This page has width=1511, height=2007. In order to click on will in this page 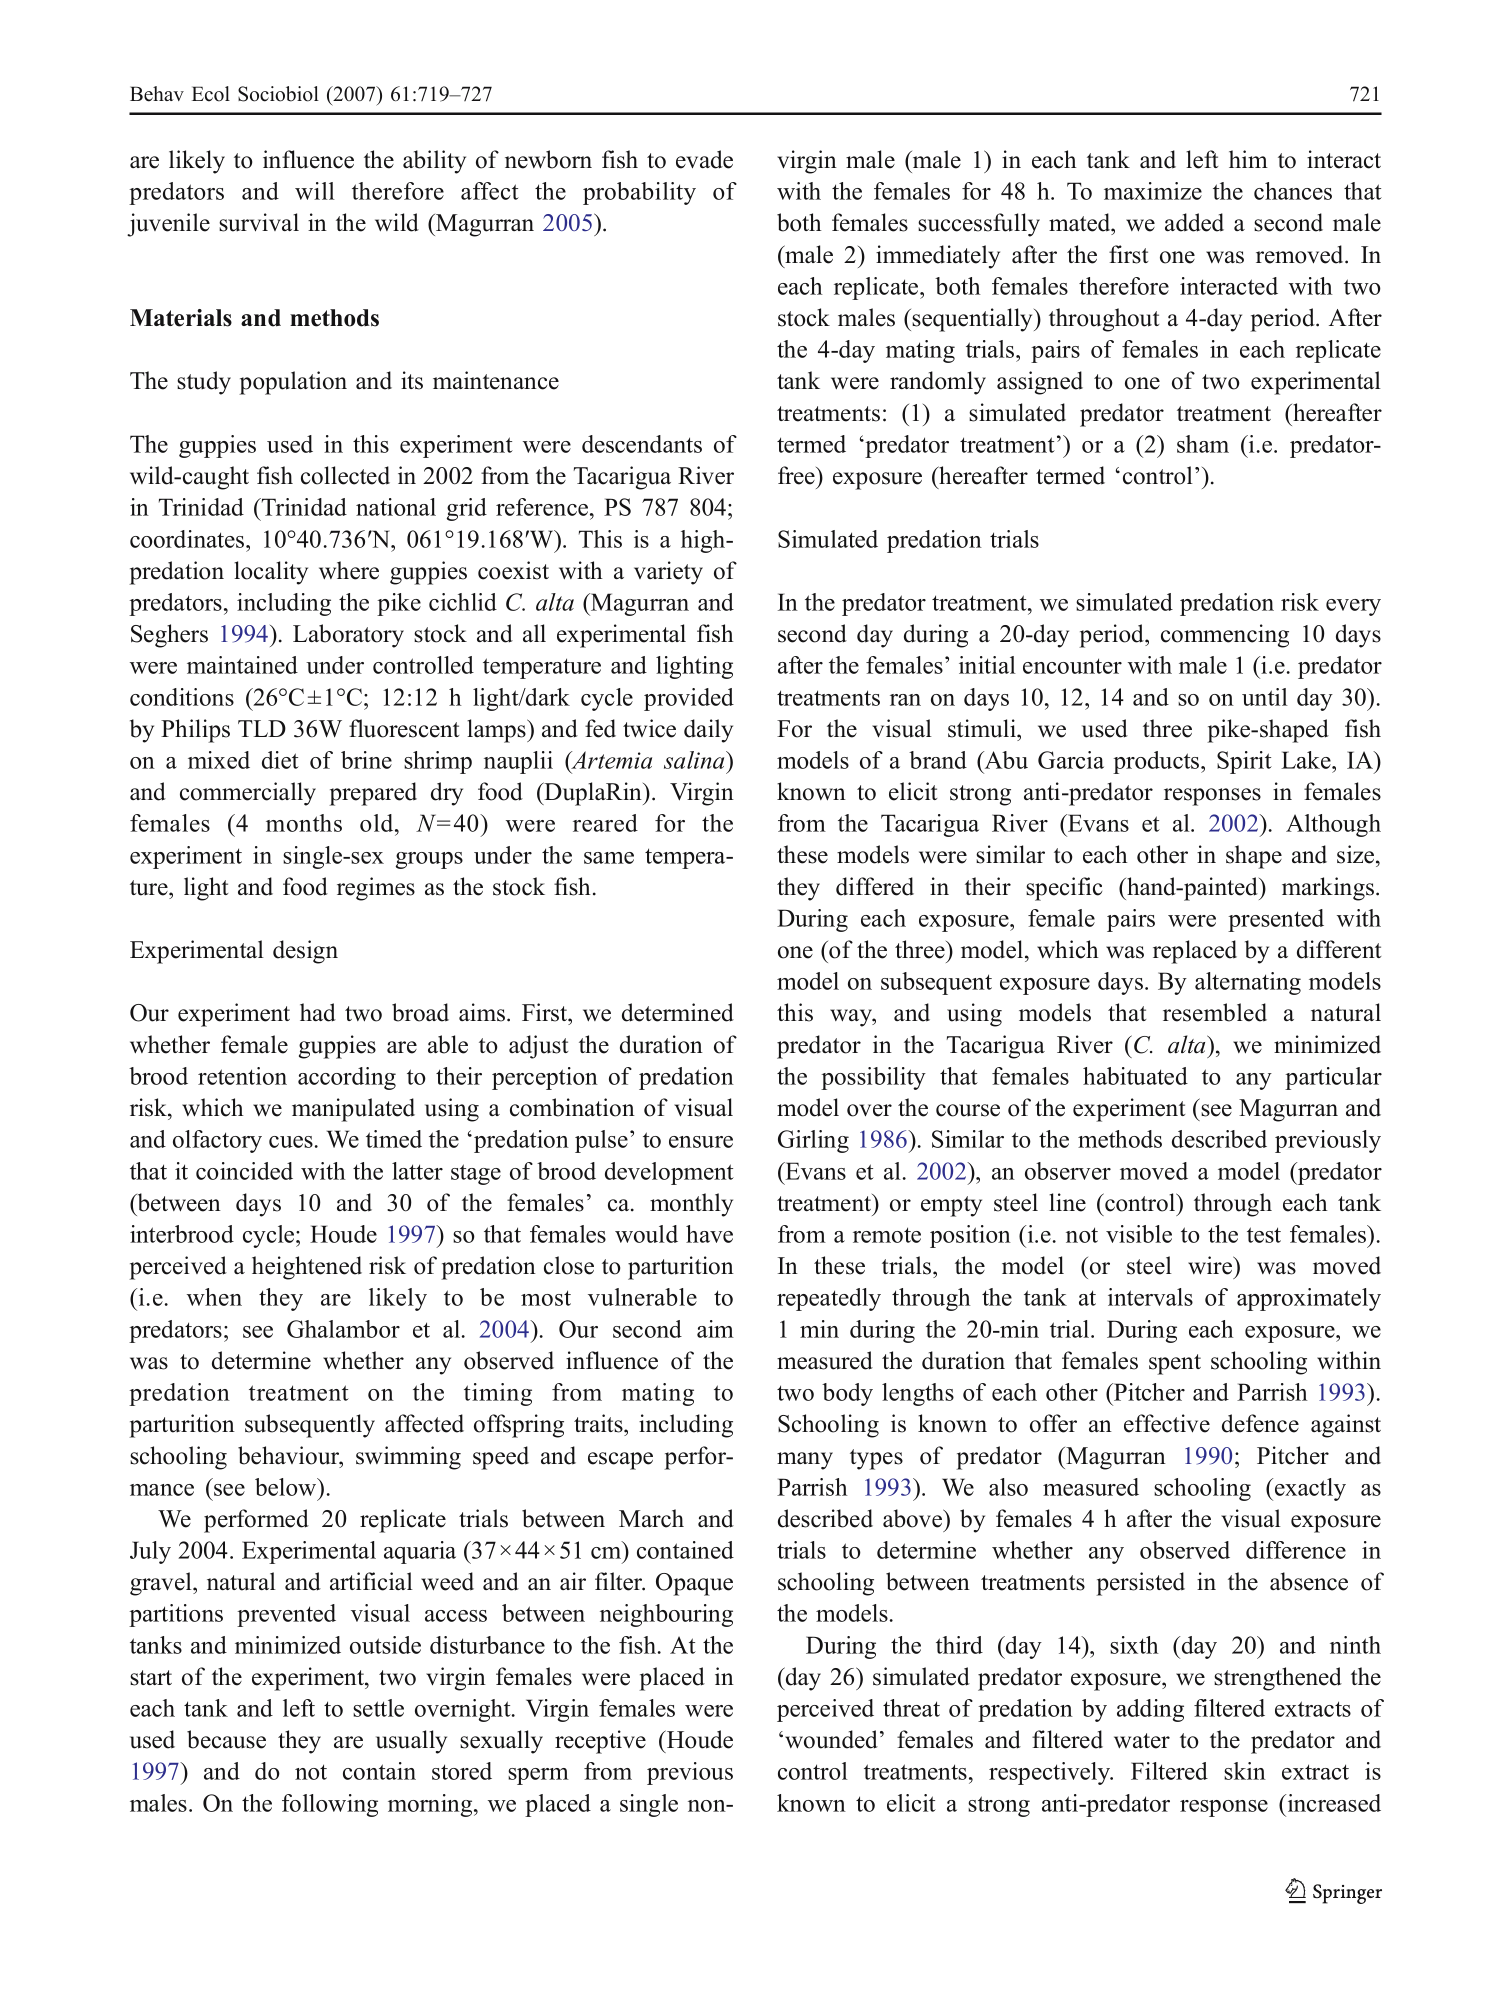, I will do `click(315, 191)`.
